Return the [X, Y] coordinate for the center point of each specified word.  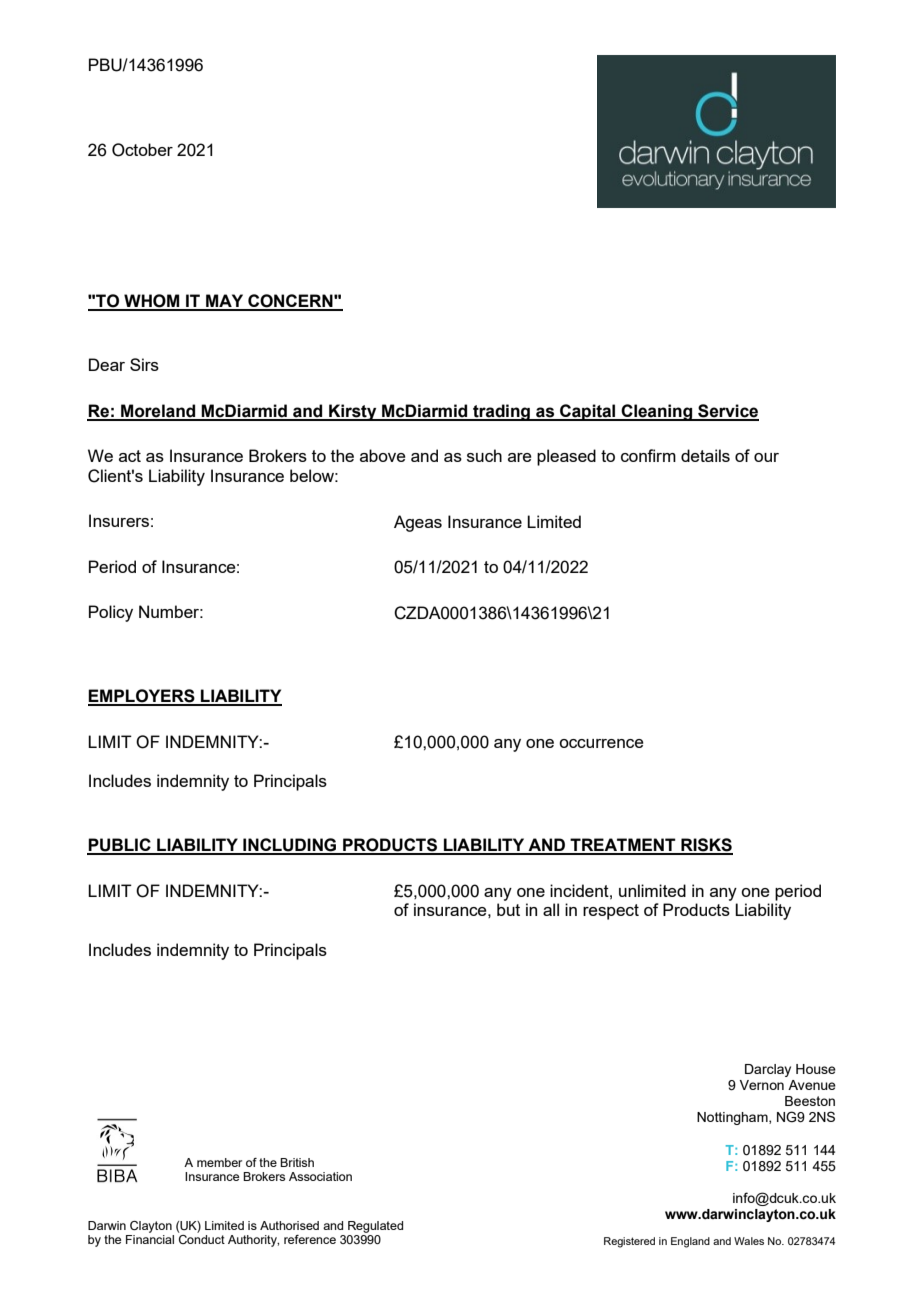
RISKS [706, 846]
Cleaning [657, 412]
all [551, 909]
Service [727, 412]
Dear [107, 364]
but [508, 909]
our [766, 457]
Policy [111, 613]
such [484, 455]
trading [501, 412]
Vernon [761, 1085]
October [142, 150]
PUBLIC [120, 846]
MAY [225, 302]
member [219, 1162]
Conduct [202, 1239]
